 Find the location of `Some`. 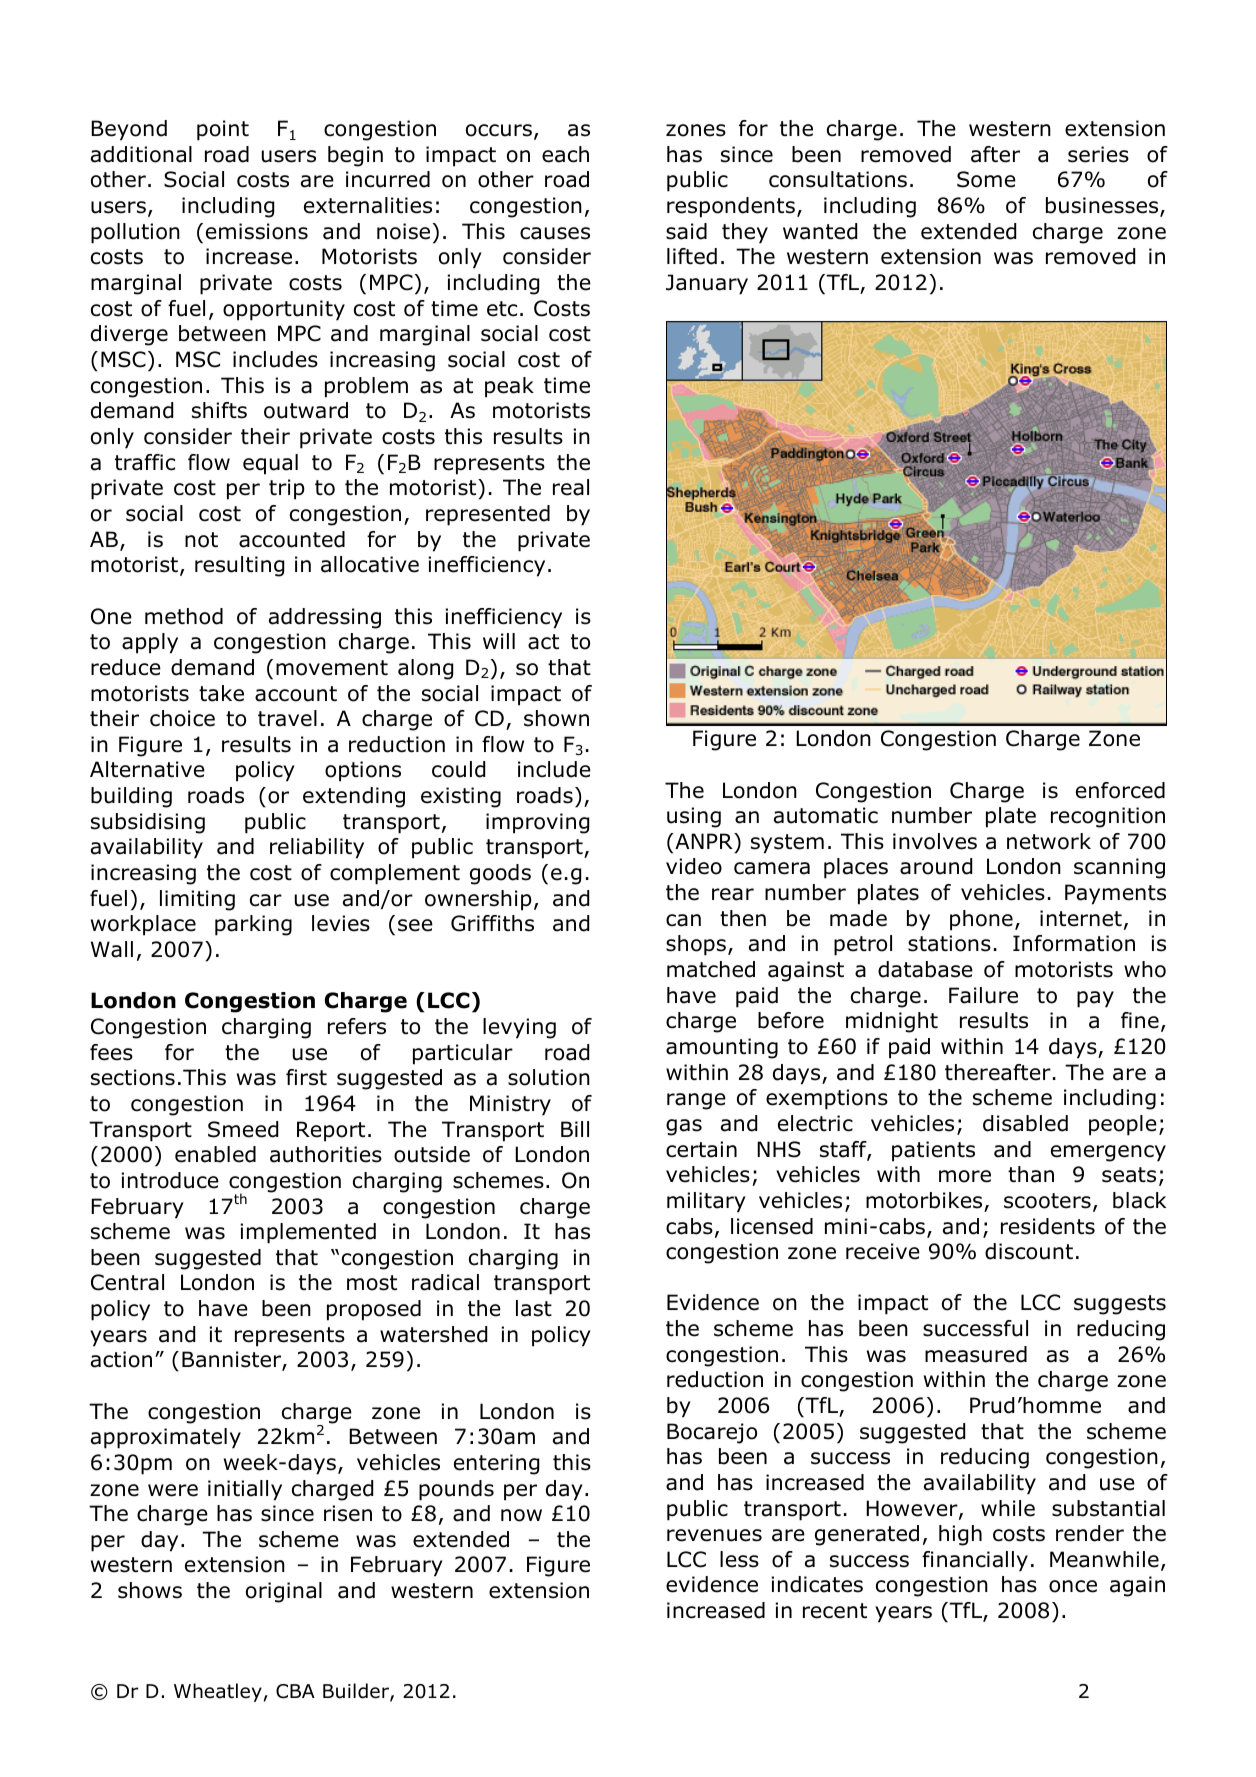

Some is located at coordinates (986, 179).
